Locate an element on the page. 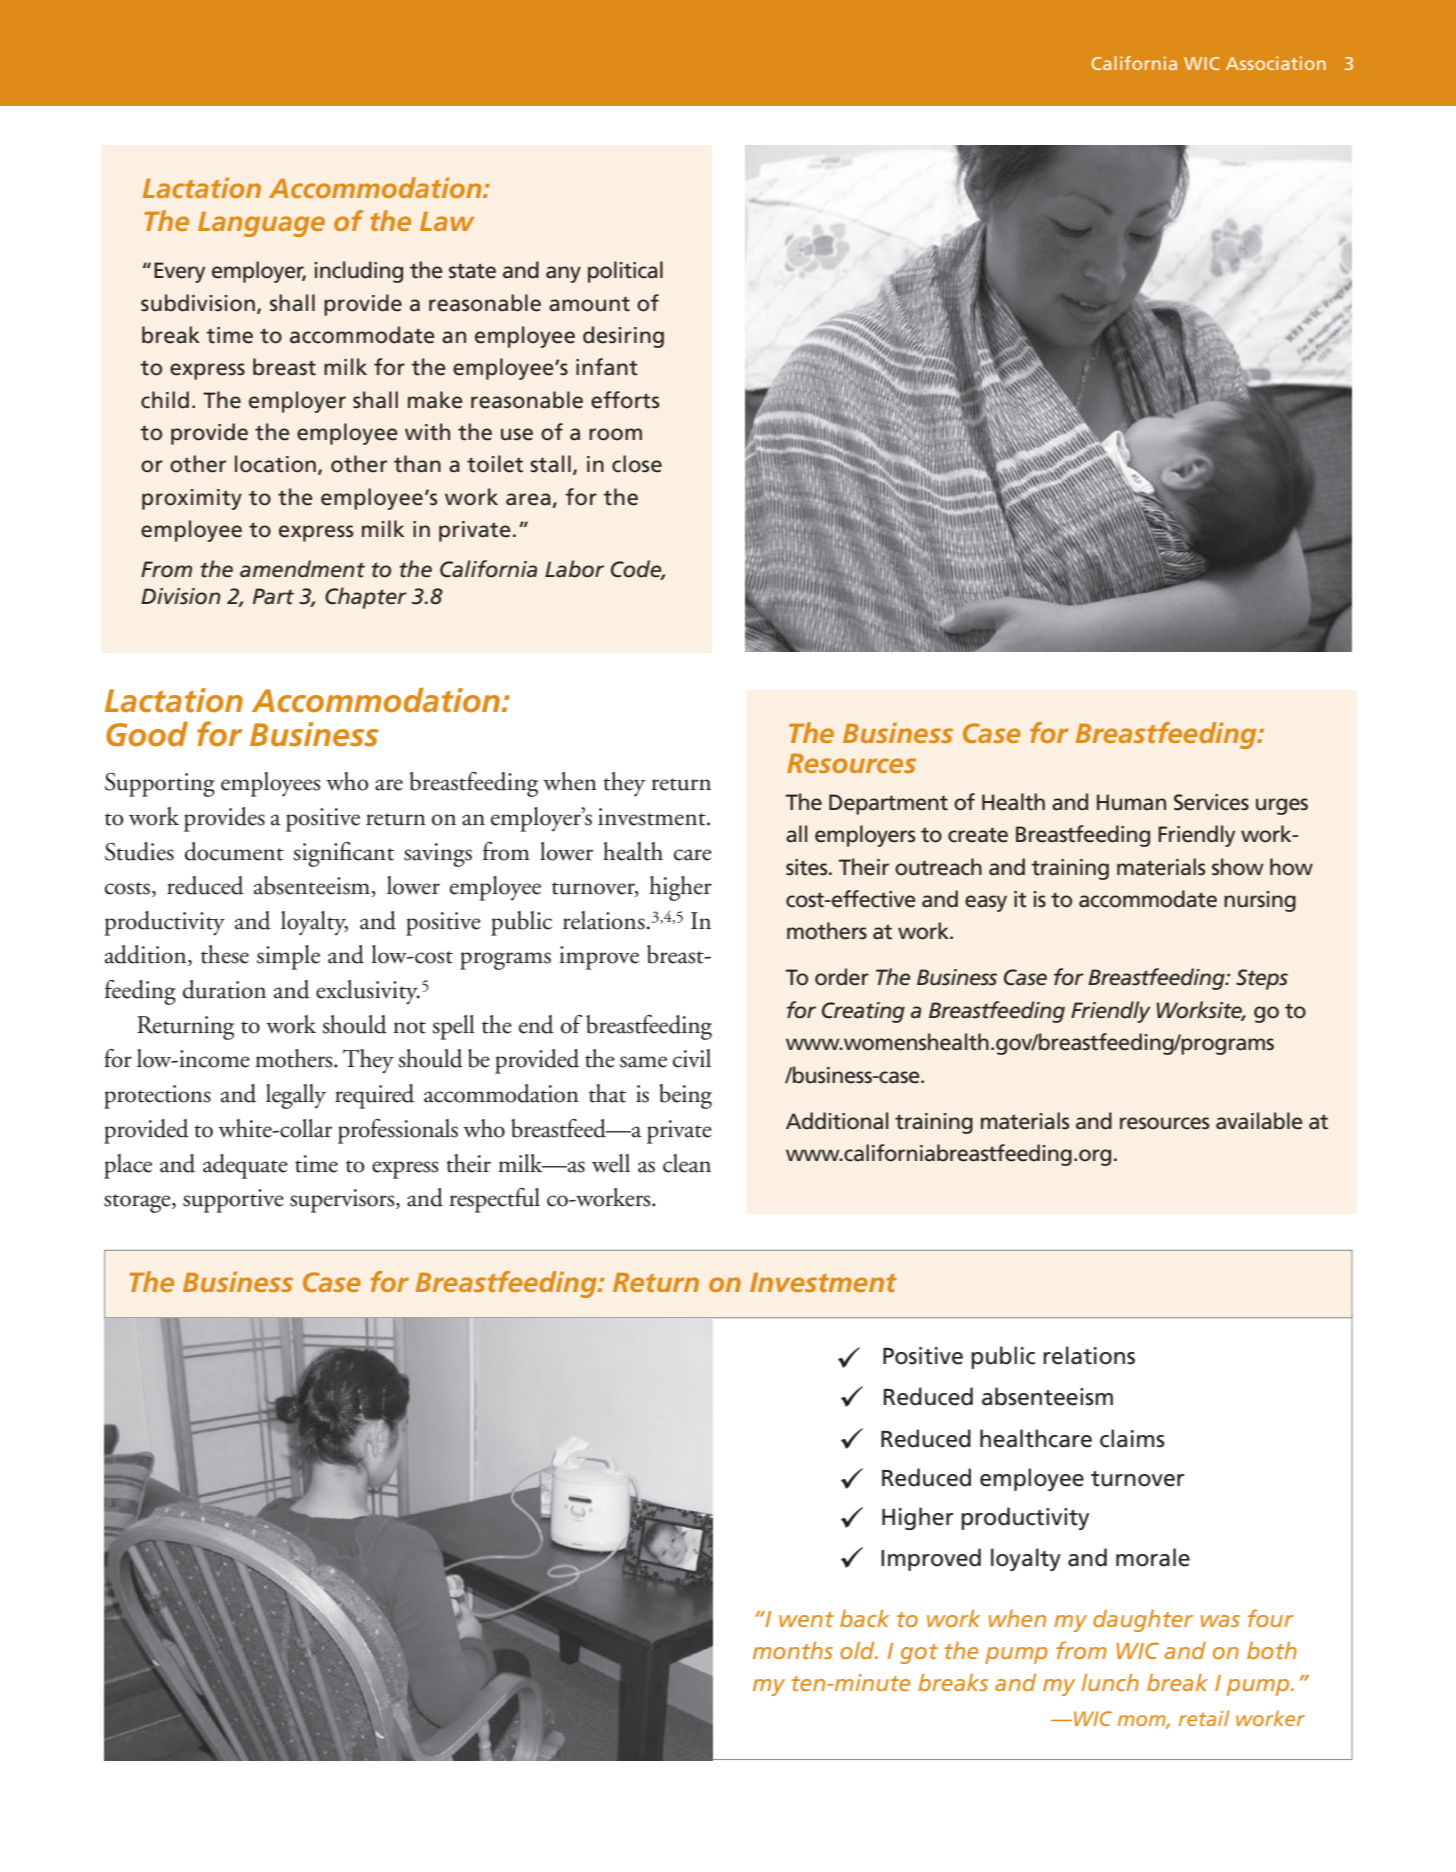 Image resolution: width=1456 pixels, height=1872 pixels. political is located at coordinates (625, 272).
